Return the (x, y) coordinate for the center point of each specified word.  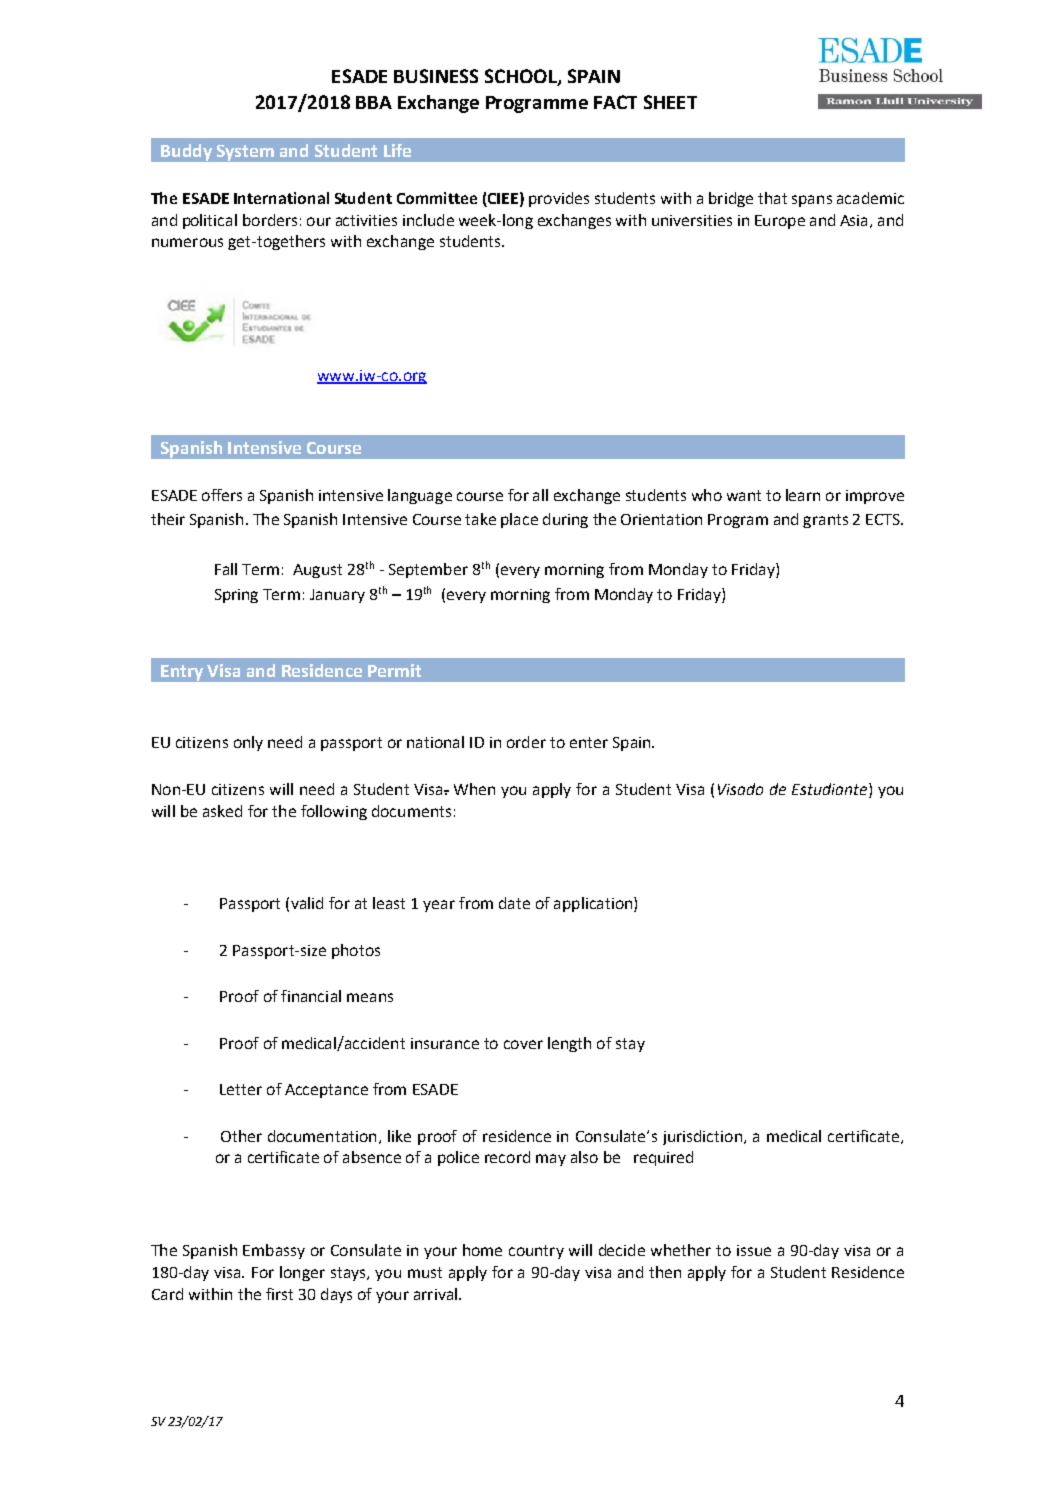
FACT (615, 102)
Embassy (274, 1251)
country (536, 1252)
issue (754, 1250)
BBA (374, 102)
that (772, 198)
